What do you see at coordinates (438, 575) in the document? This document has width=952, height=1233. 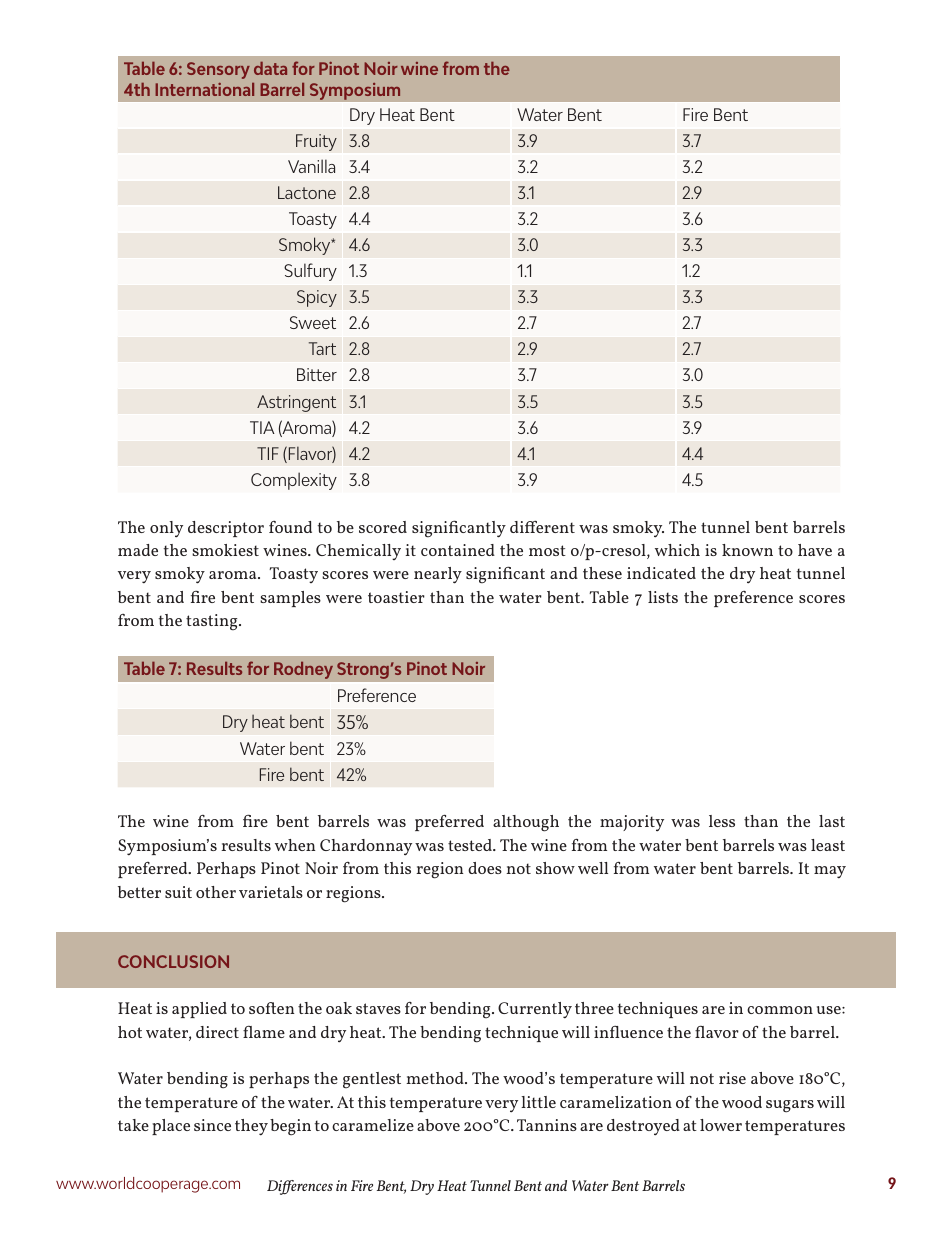 I see `nearly` at bounding box center [438, 575].
